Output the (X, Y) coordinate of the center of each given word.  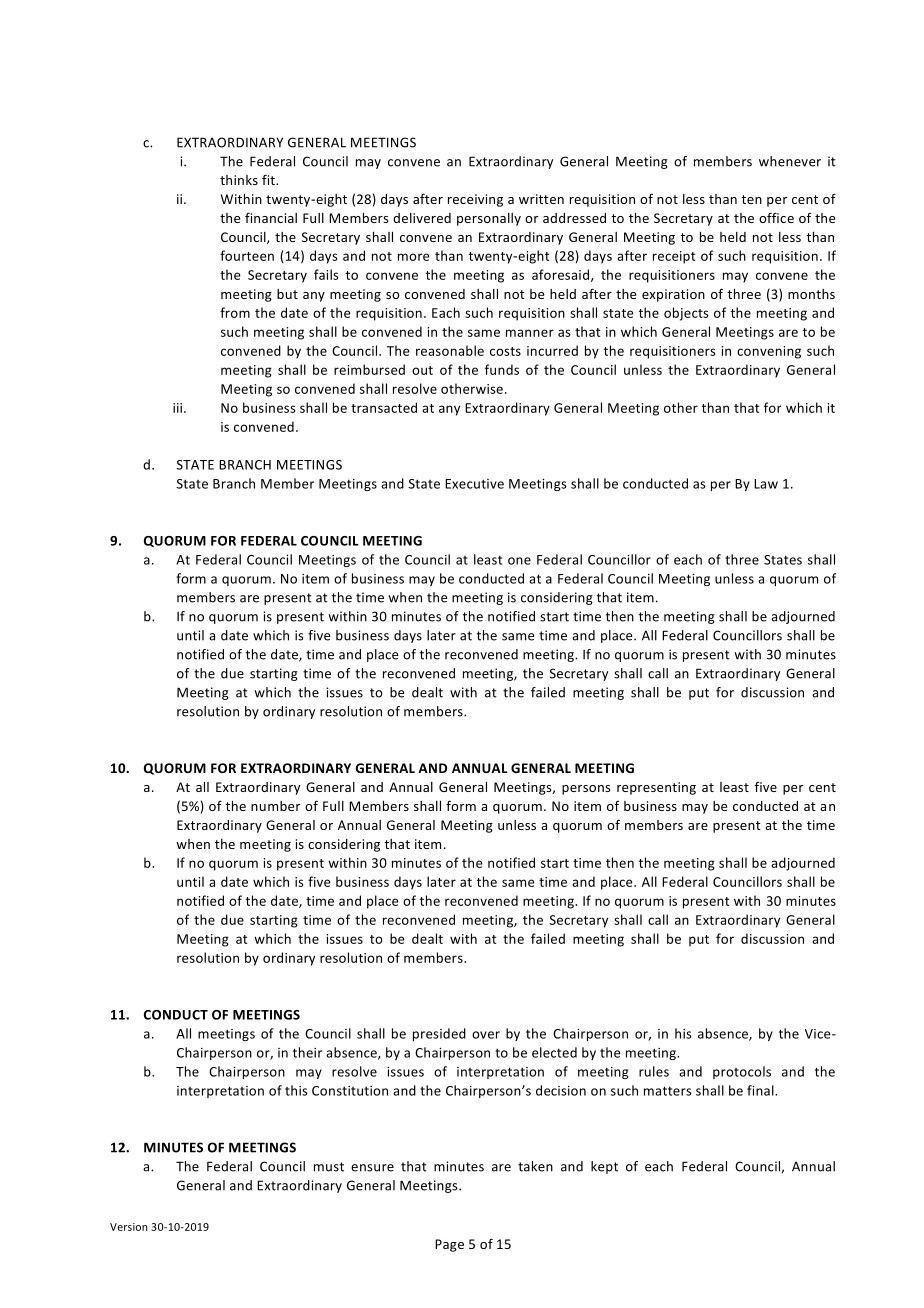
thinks (239, 180)
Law (766, 484)
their (307, 1052)
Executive (474, 484)
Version (128, 1227)
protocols (742, 1072)
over (486, 1035)
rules (654, 1071)
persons (586, 790)
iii (179, 408)
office (776, 217)
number (275, 806)
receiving (475, 200)
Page (449, 1245)
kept (604, 1167)
